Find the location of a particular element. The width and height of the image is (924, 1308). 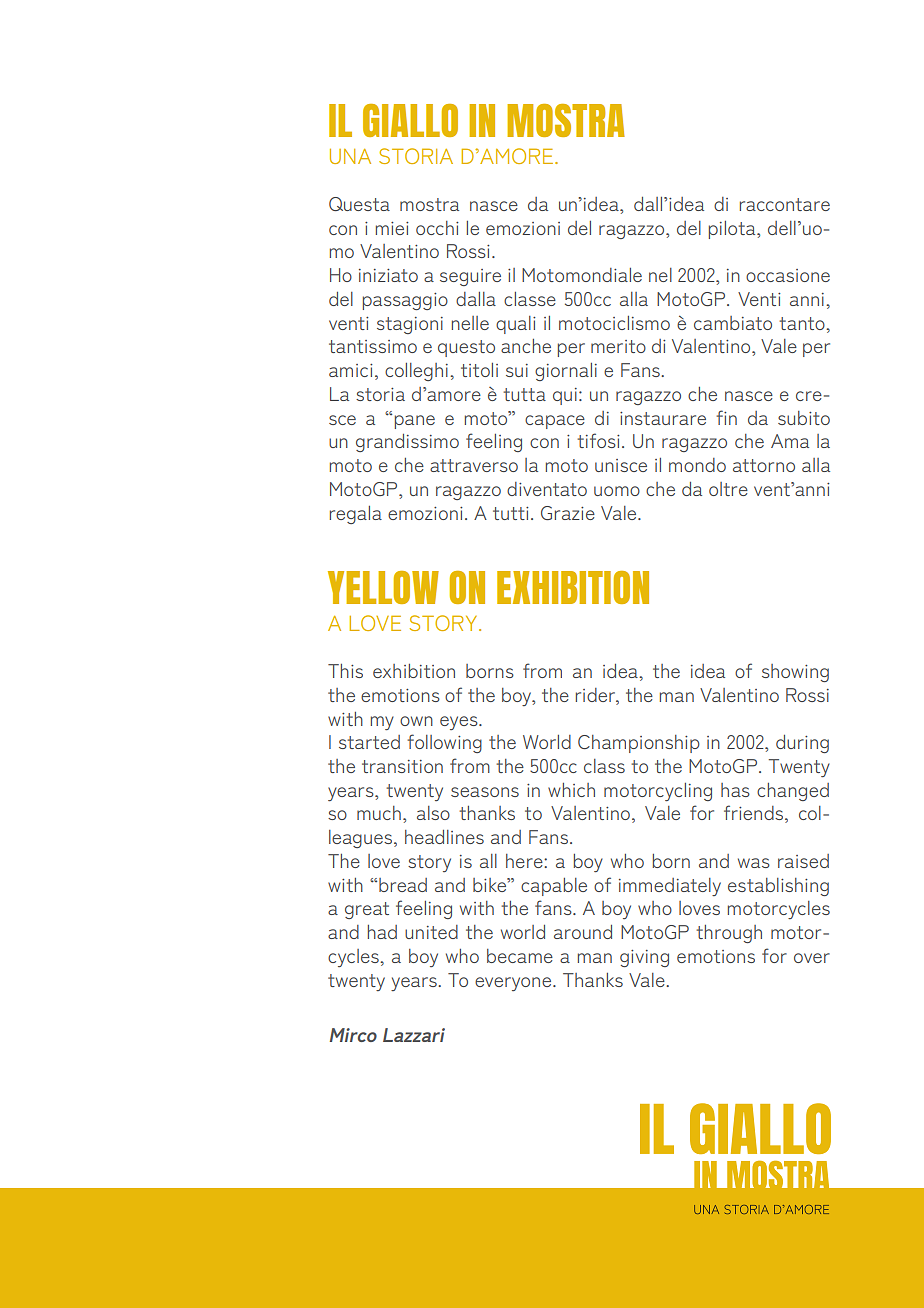

fin is located at coordinates (726, 417).
